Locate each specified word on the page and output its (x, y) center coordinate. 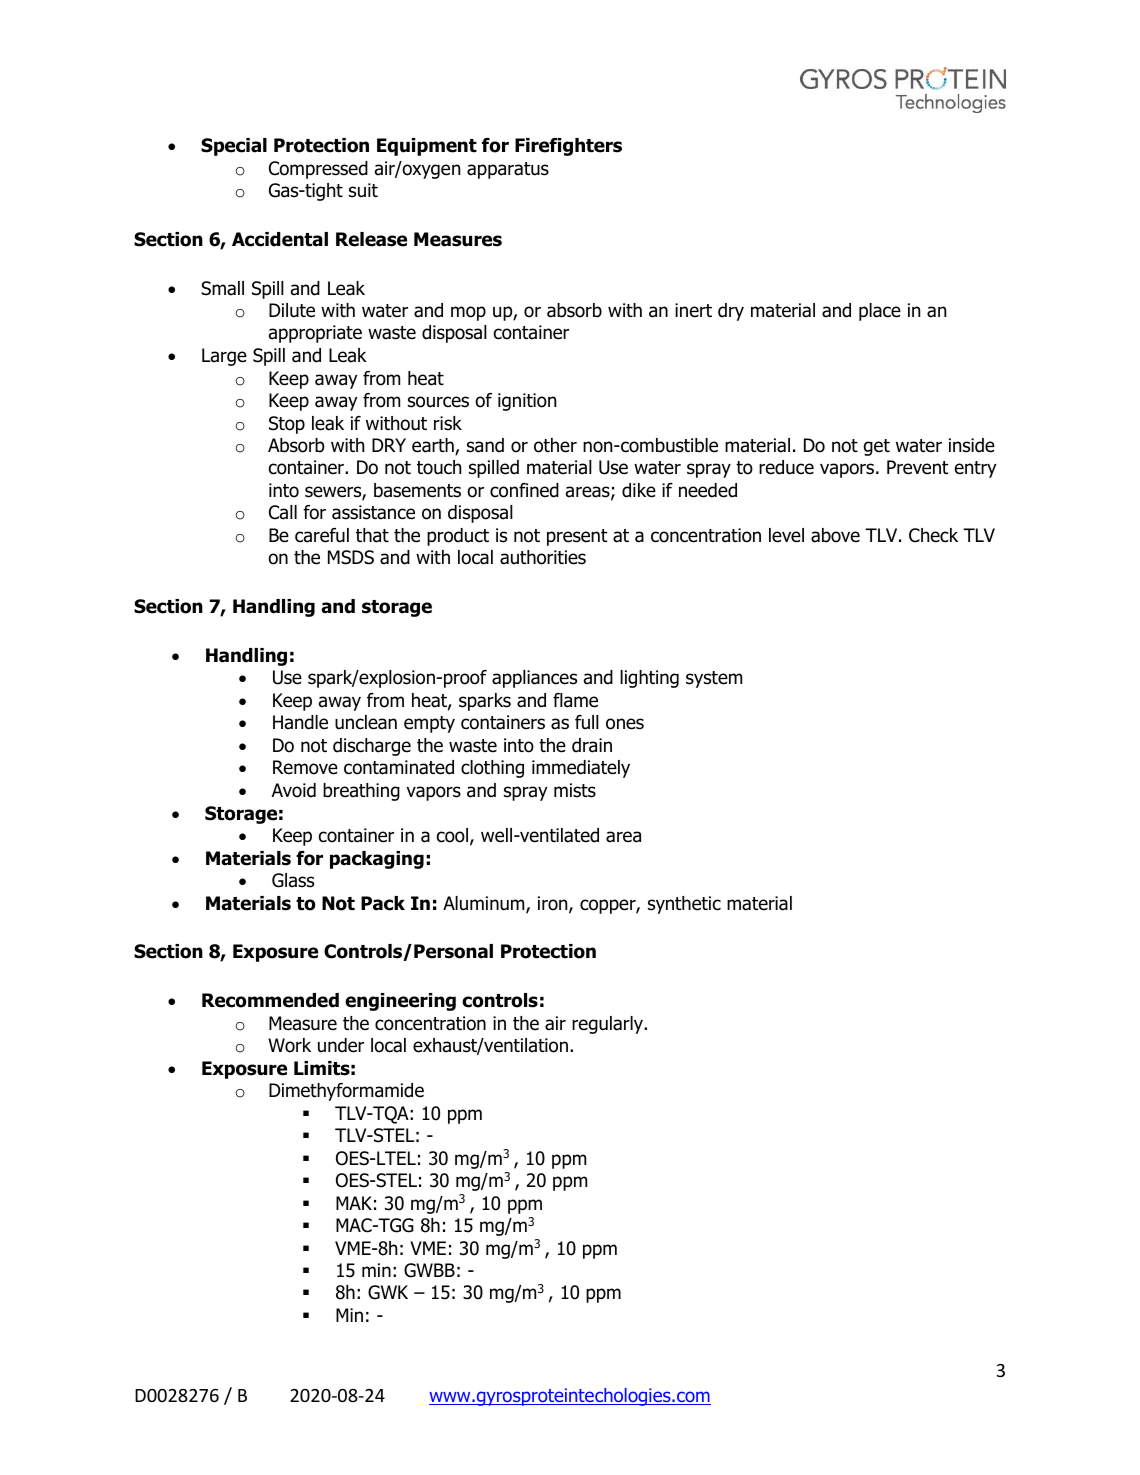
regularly (608, 1025)
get (876, 447)
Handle (300, 722)
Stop (287, 425)
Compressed (318, 170)
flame (575, 700)
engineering (400, 1002)
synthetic (684, 905)
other (555, 445)
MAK (354, 1203)
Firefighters (568, 147)
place (880, 312)
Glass (293, 880)
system (714, 679)
